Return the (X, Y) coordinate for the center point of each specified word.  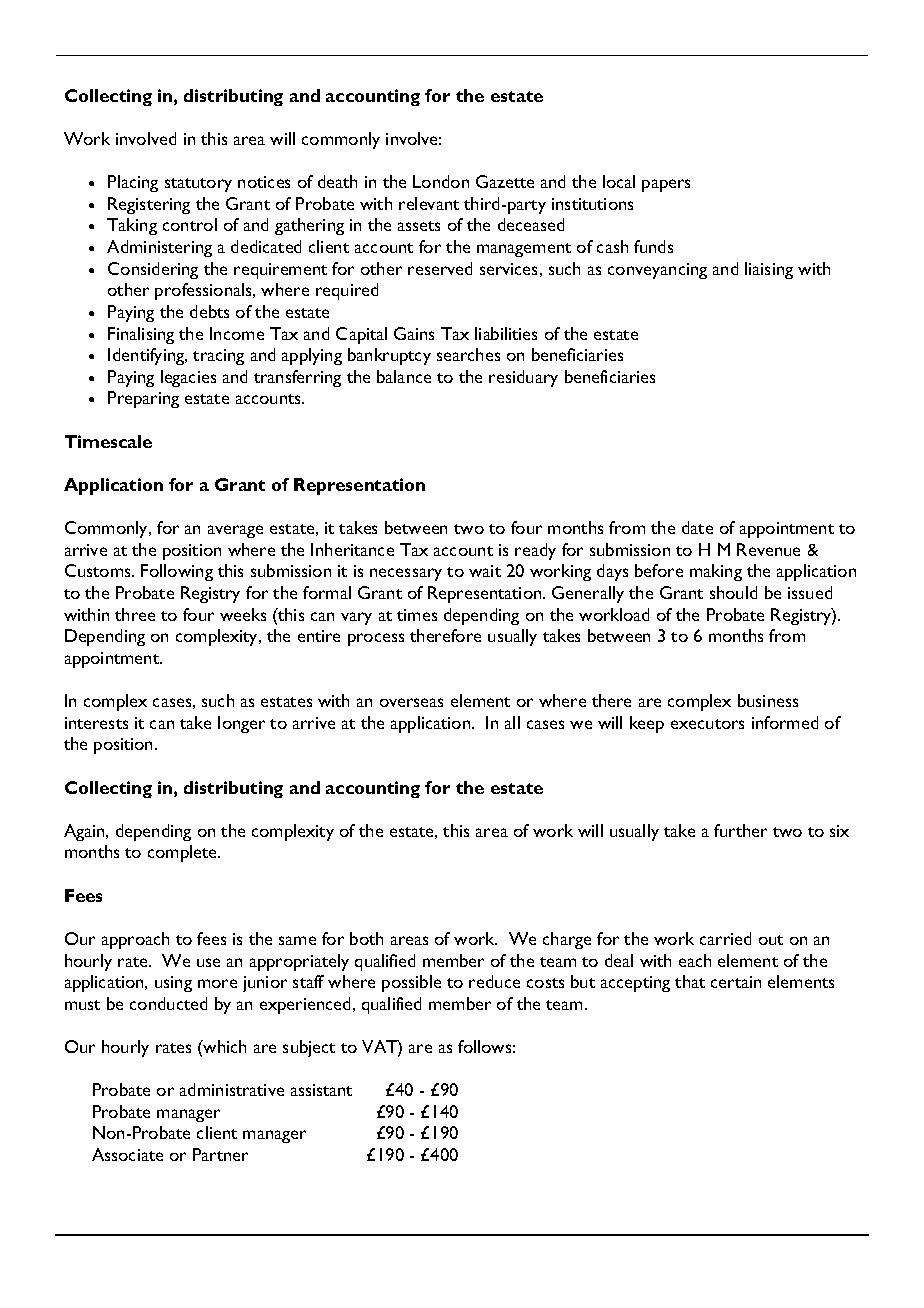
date (697, 527)
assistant (321, 1090)
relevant (429, 203)
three (135, 614)
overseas (411, 702)
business (768, 700)
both (366, 938)
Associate (127, 1154)
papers (666, 185)
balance (404, 376)
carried (725, 938)
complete (183, 853)
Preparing (143, 399)
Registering (149, 205)
